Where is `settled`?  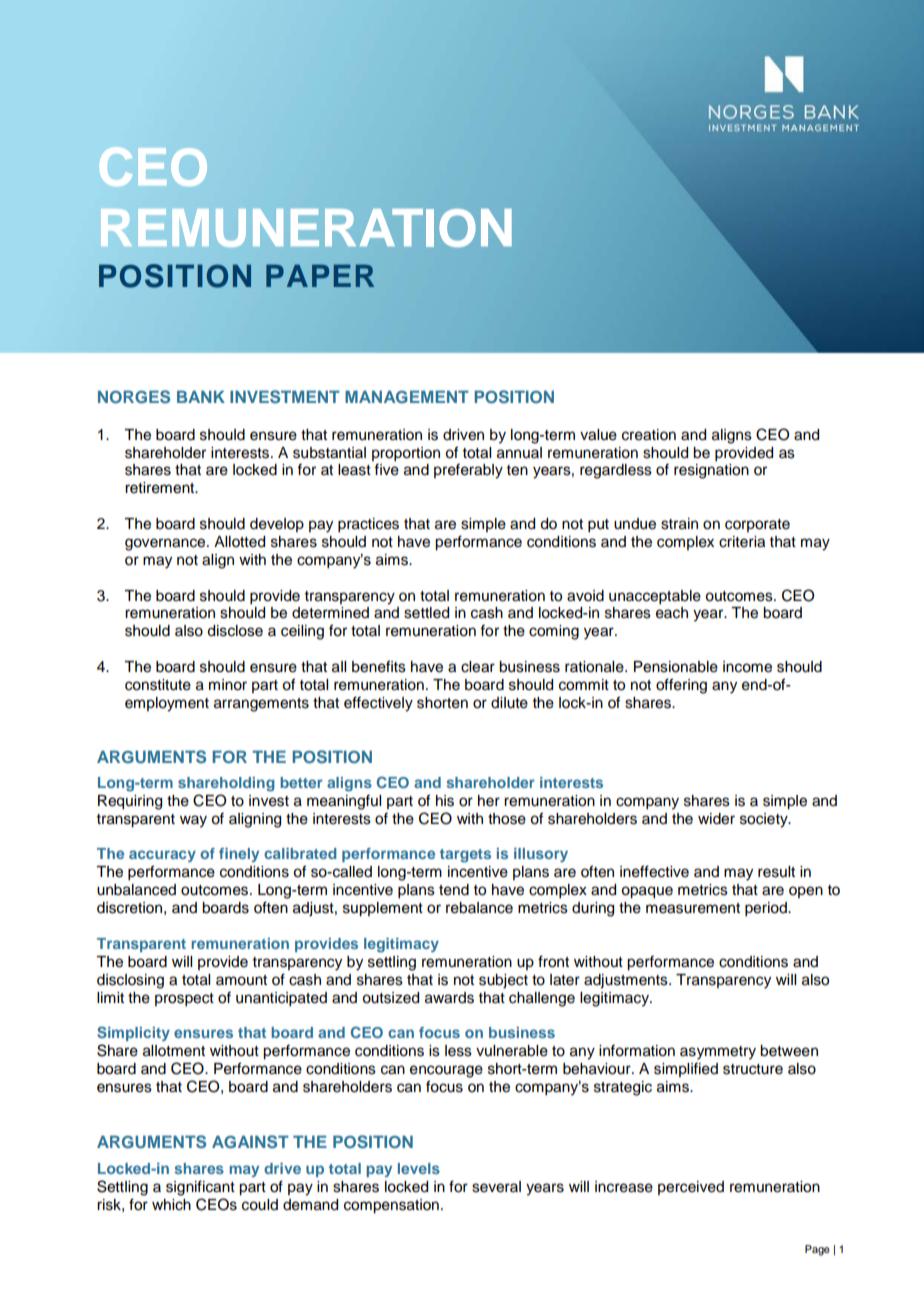
settled is located at coordinates (426, 613).
